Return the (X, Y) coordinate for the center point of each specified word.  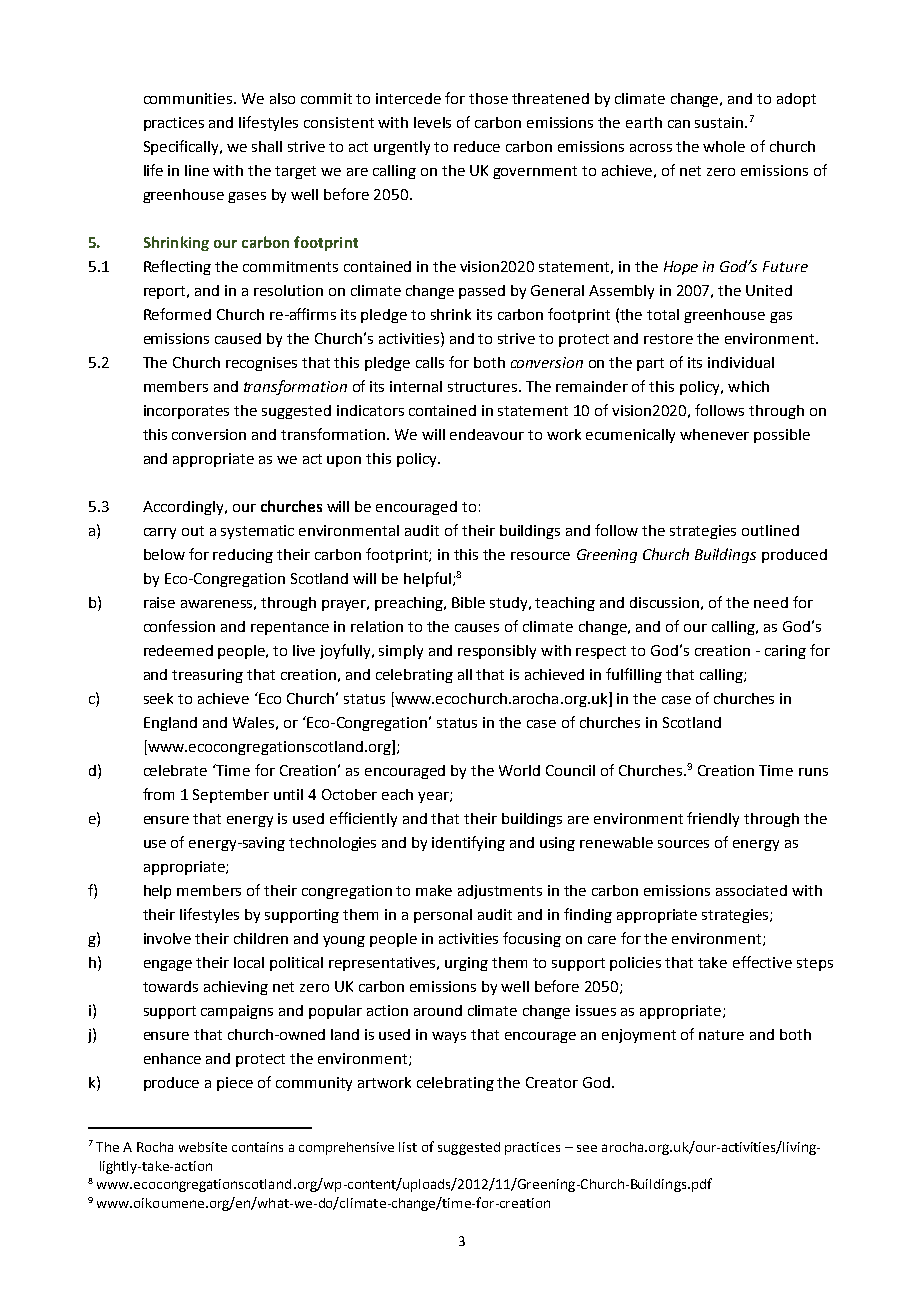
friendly (713, 819)
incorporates (186, 412)
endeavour (487, 434)
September (231, 796)
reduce (477, 146)
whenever (714, 434)
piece (235, 1084)
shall (267, 146)
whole (724, 146)
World (519, 770)
